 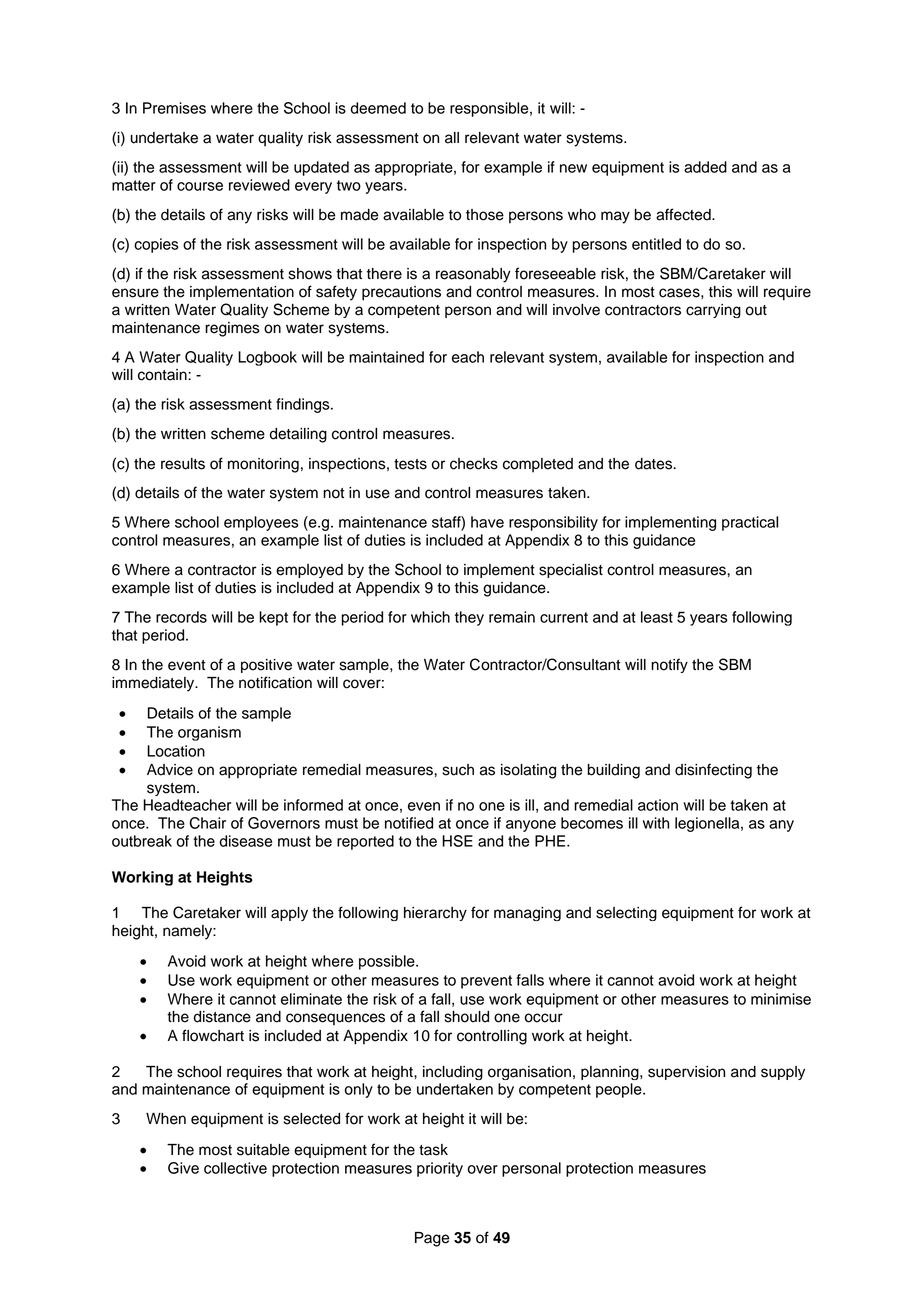 I want to click on supervision, so click(x=686, y=1073).
